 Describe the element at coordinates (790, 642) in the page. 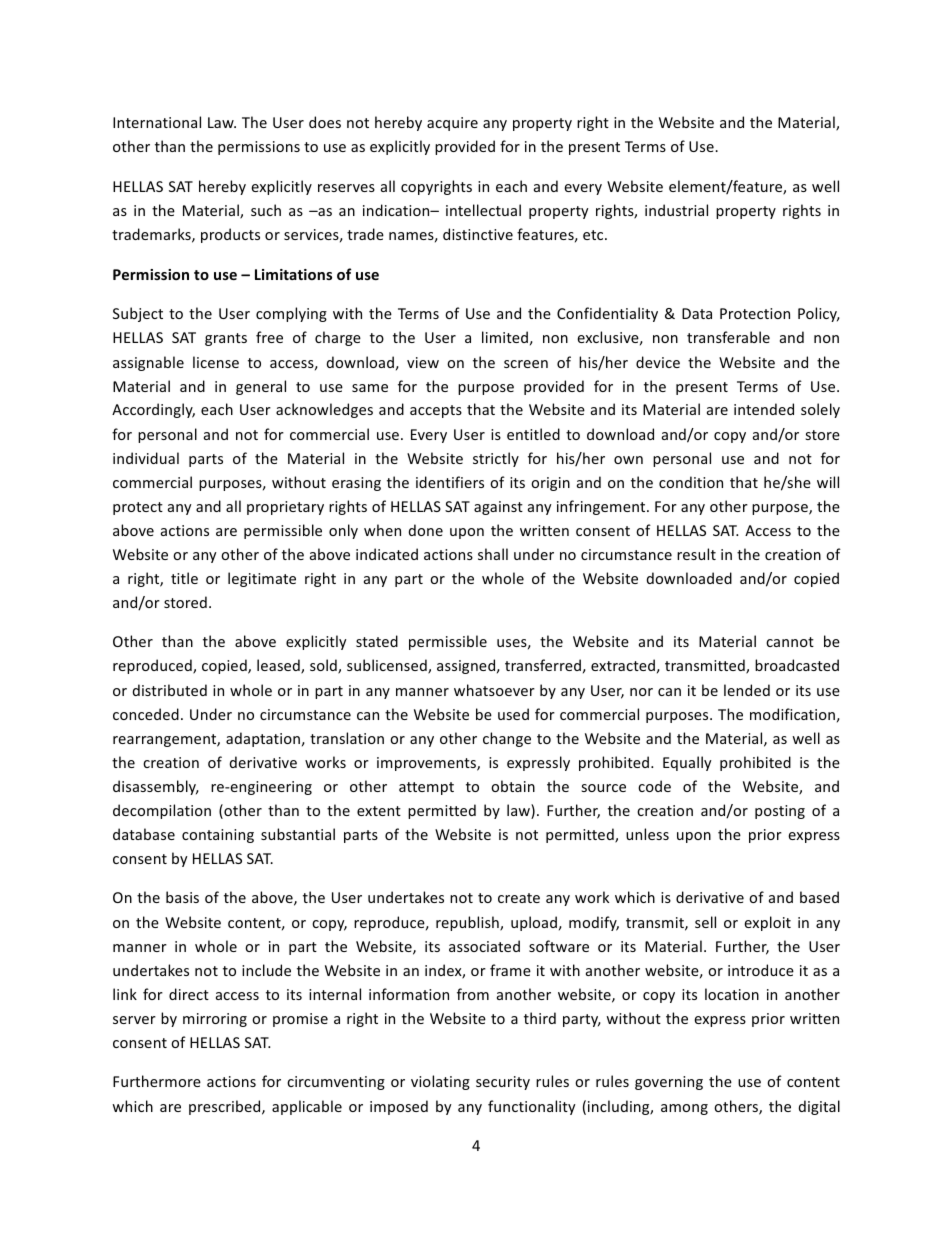

I see `cannot` at that location.
